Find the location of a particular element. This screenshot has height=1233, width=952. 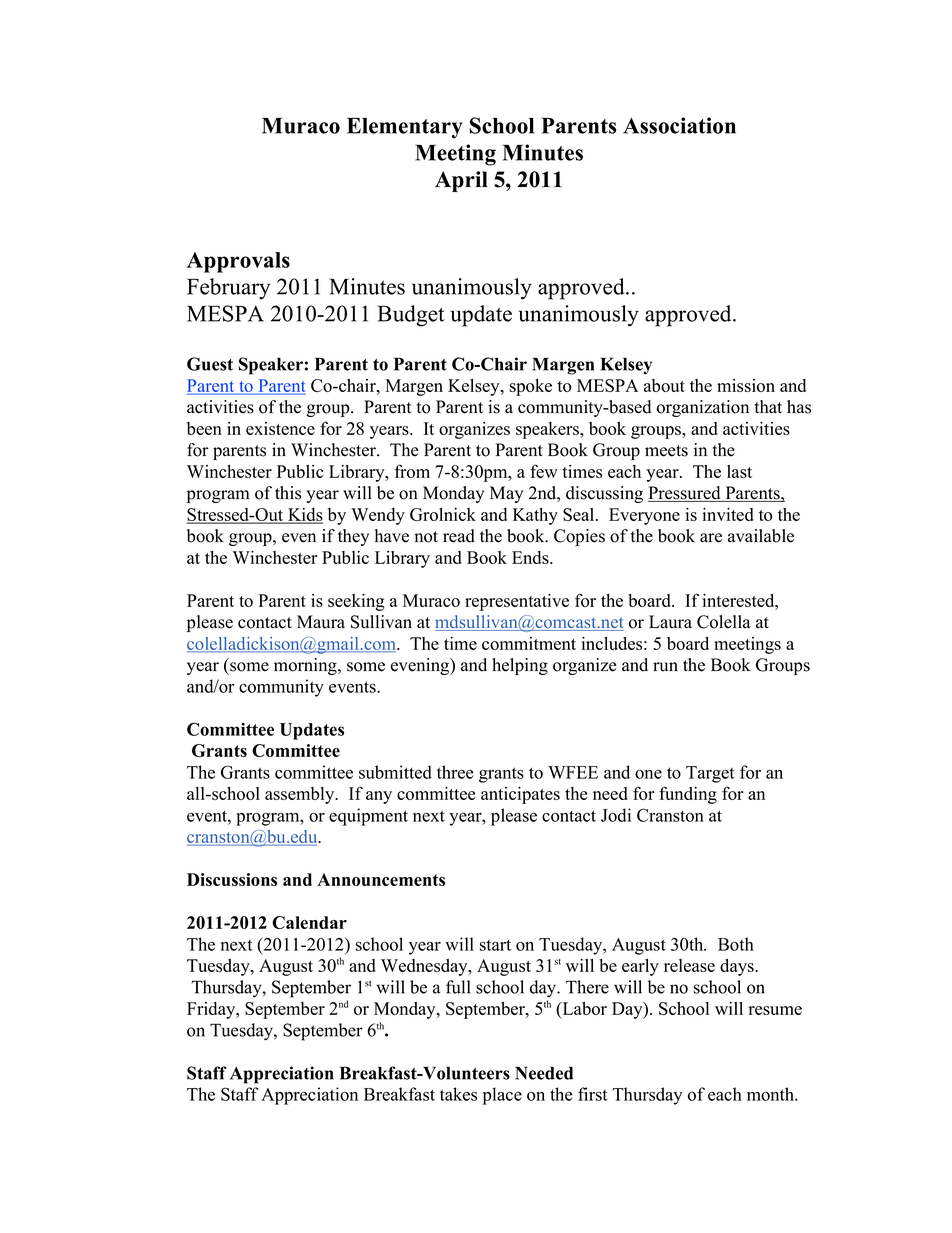

Laura is located at coordinates (670, 622).
